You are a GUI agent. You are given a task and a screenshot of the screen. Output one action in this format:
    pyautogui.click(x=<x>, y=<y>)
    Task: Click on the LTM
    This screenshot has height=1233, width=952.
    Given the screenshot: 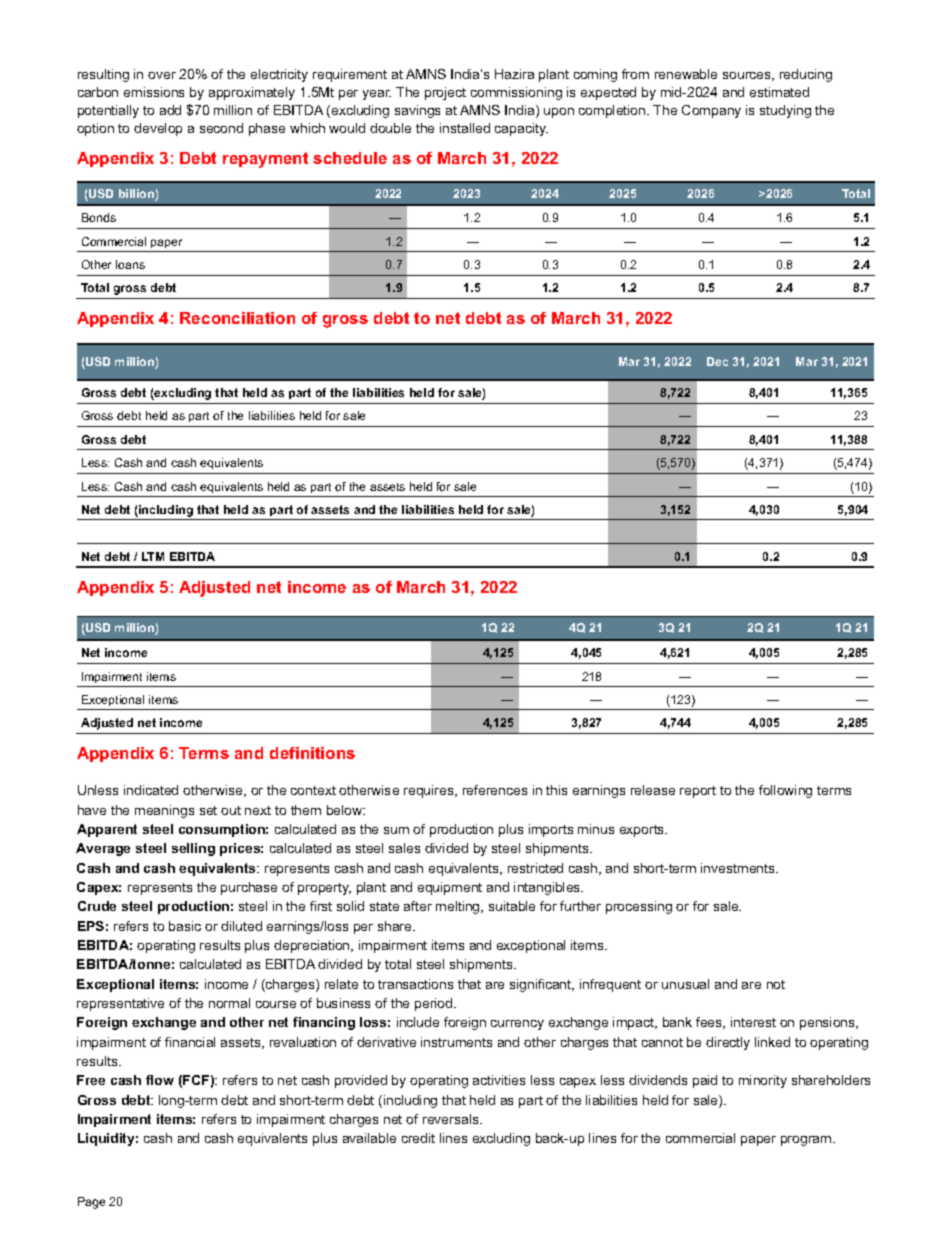 What is the action you would take?
    pyautogui.click(x=153, y=556)
